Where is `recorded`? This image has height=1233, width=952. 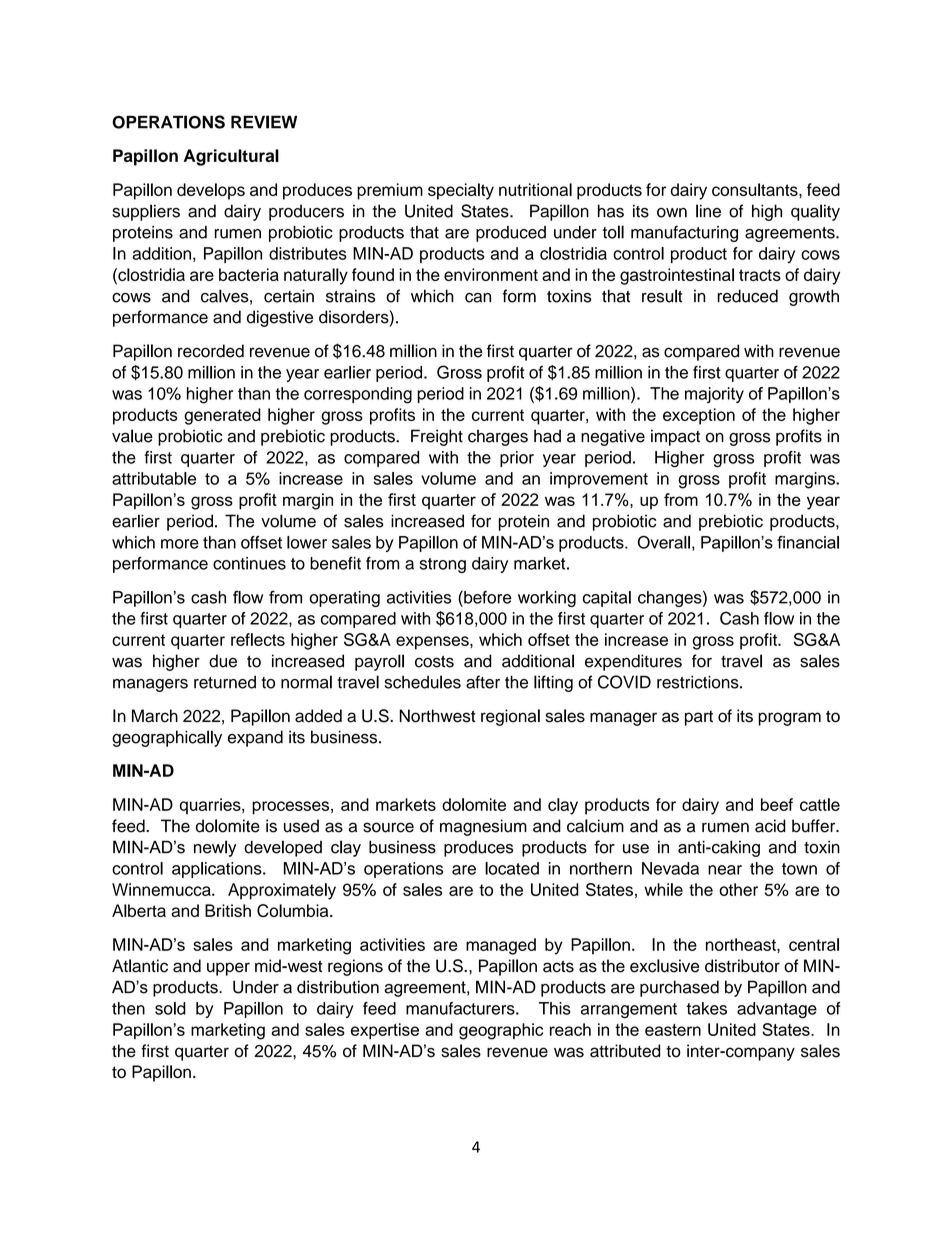 recorded is located at coordinates (211, 351).
